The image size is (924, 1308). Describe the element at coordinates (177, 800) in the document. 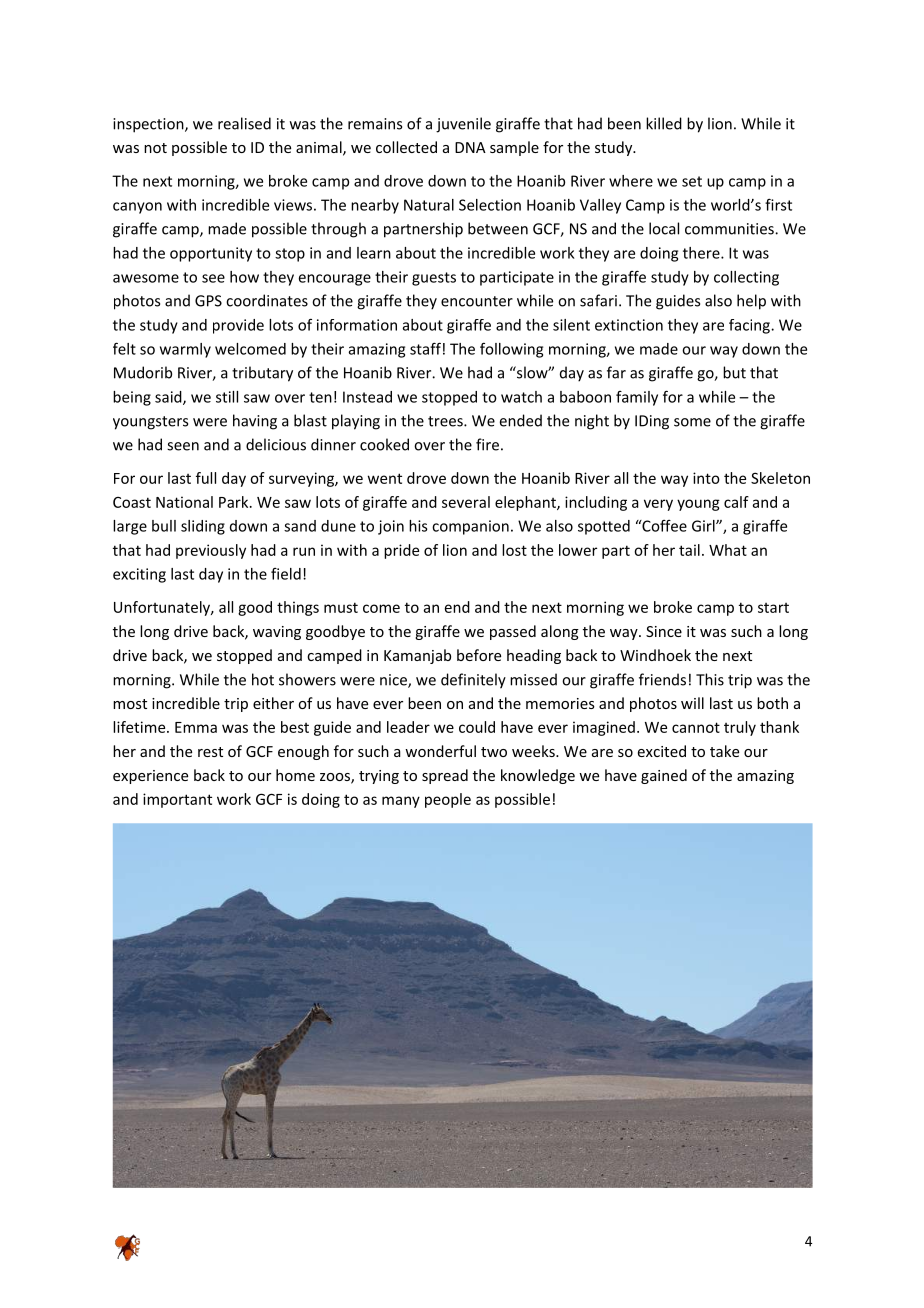

I see `important` at that location.
